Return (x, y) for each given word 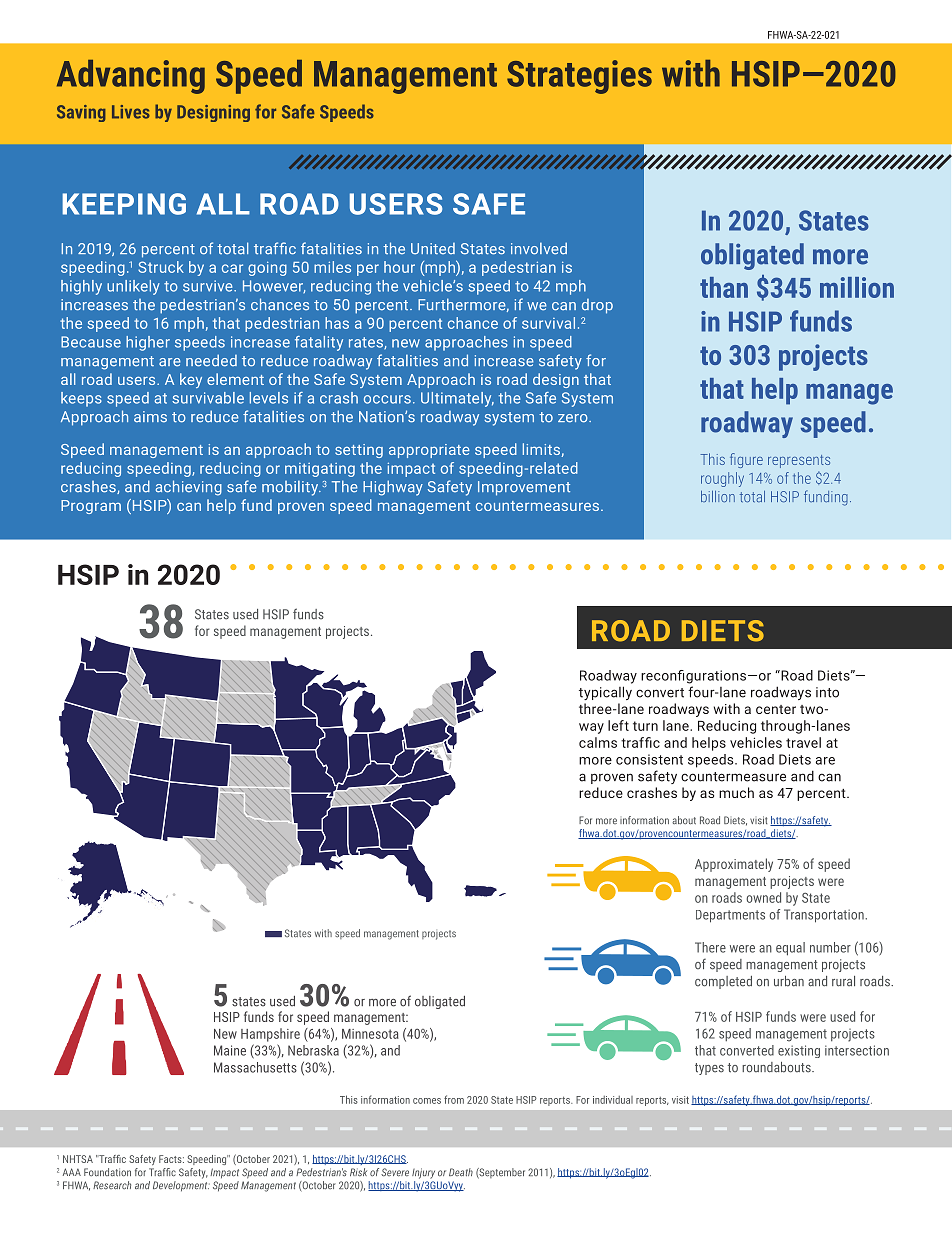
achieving (189, 488)
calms (598, 742)
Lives (131, 112)
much (736, 792)
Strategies (579, 77)
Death (461, 1172)
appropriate (429, 451)
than (724, 287)
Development (181, 1186)
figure (746, 460)
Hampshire (270, 1035)
